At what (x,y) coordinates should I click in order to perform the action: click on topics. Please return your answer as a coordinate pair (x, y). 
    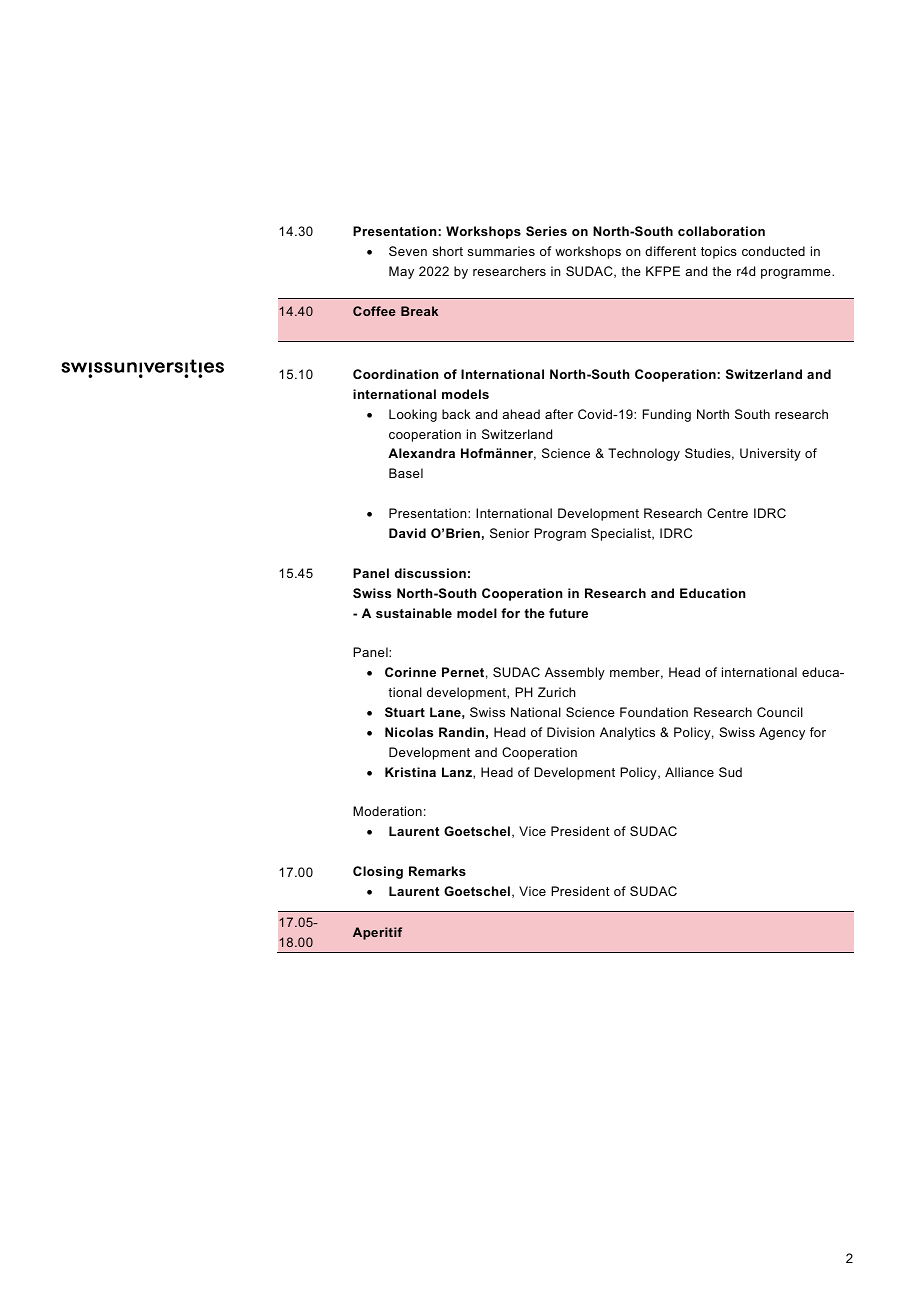
    Looking at the image, I should click on (719, 252).
